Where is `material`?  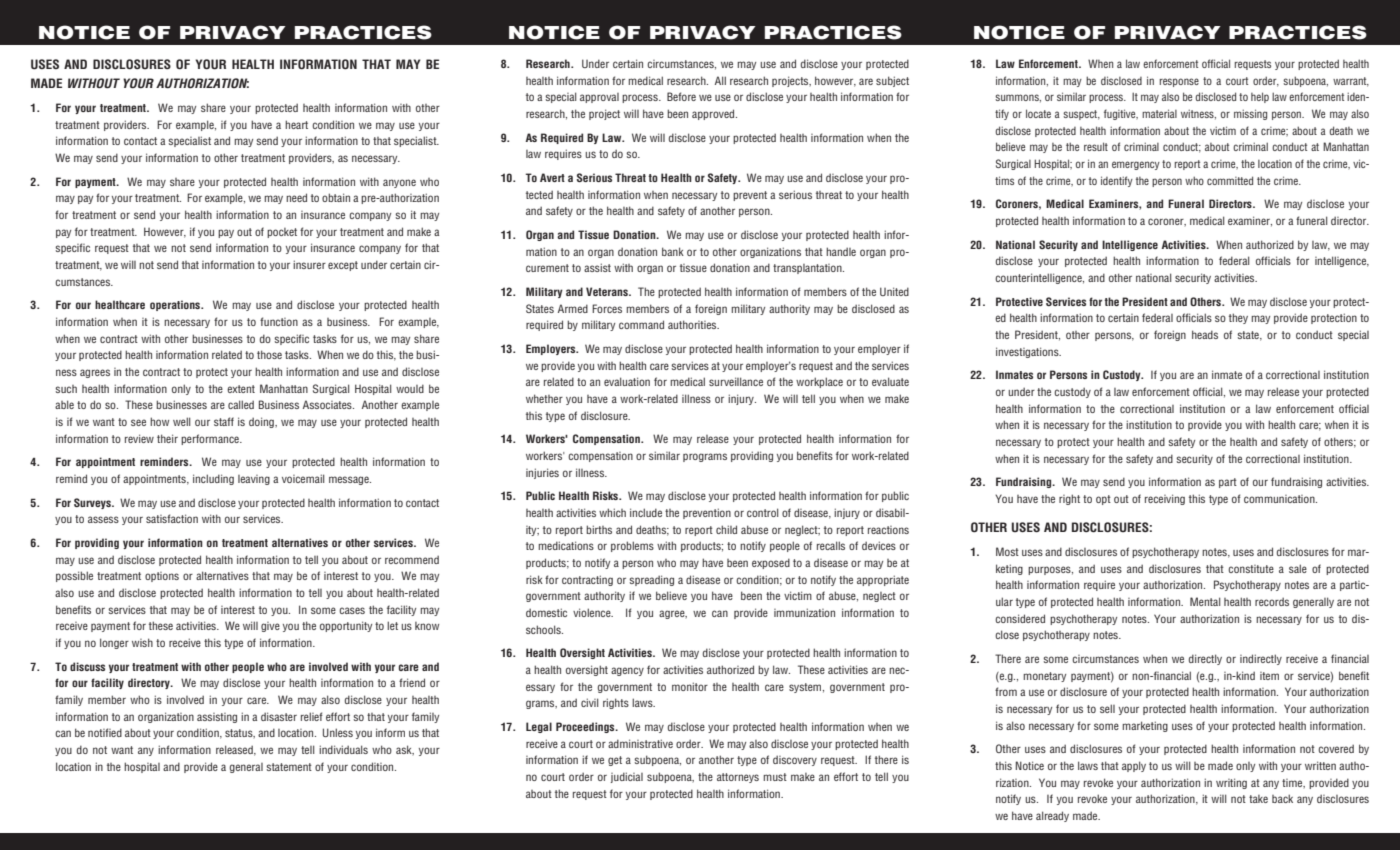
material is located at coordinates (1159, 113).
